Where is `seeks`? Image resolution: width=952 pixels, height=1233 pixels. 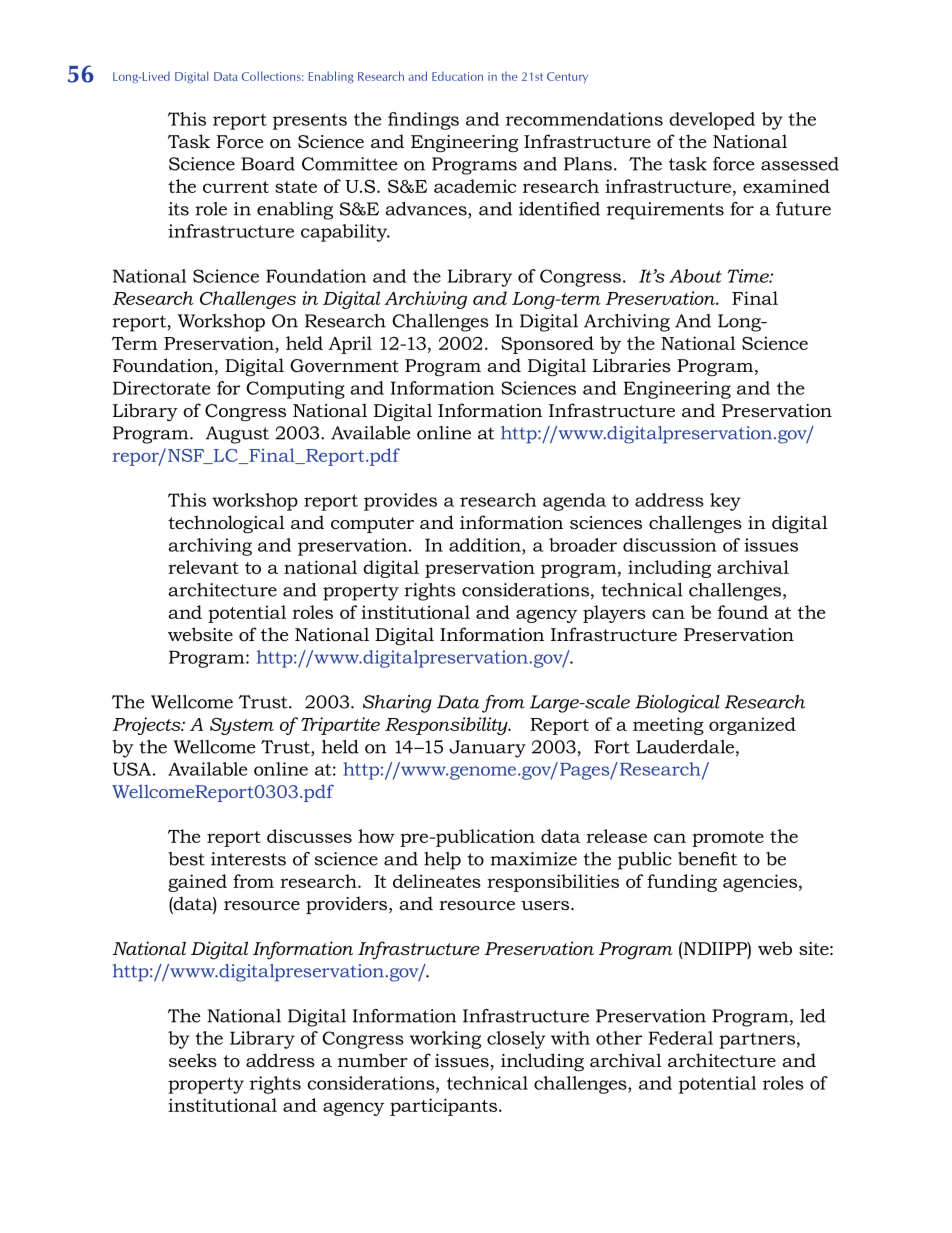 seeks is located at coordinates (193, 1060).
